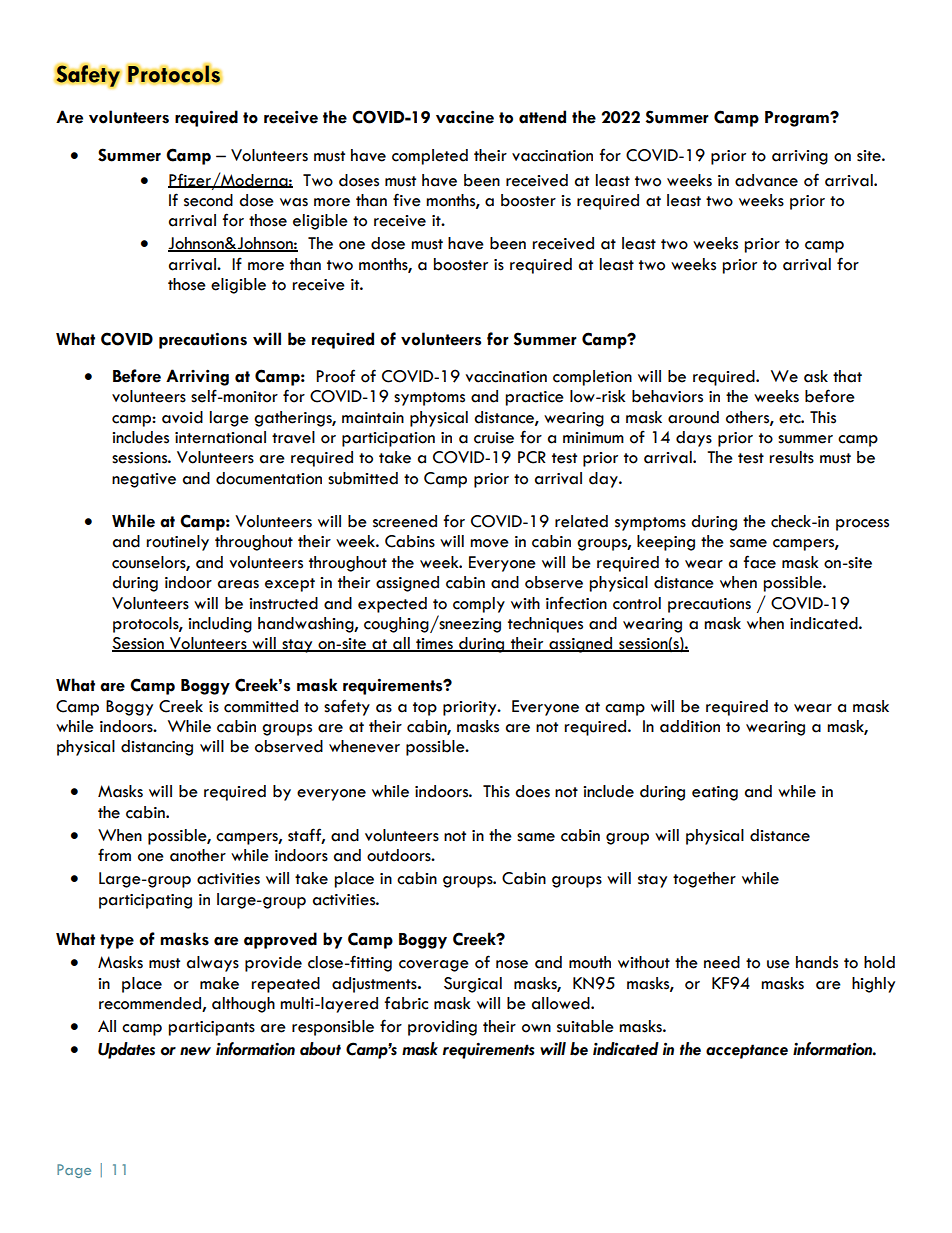  I want to click on second, so click(208, 200).
